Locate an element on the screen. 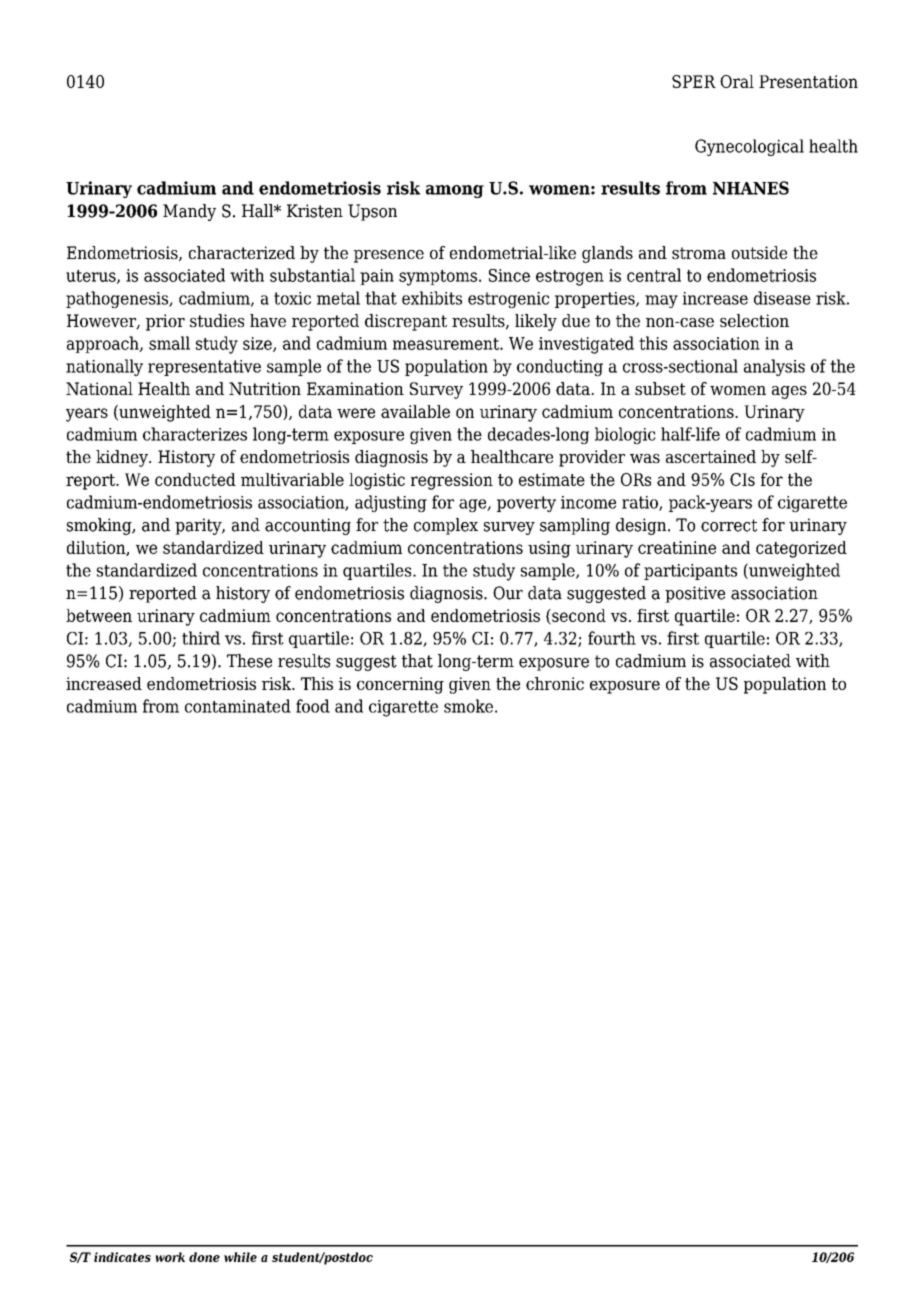 The height and width of the screenshot is (1308, 924). among is located at coordinates (455, 191).
